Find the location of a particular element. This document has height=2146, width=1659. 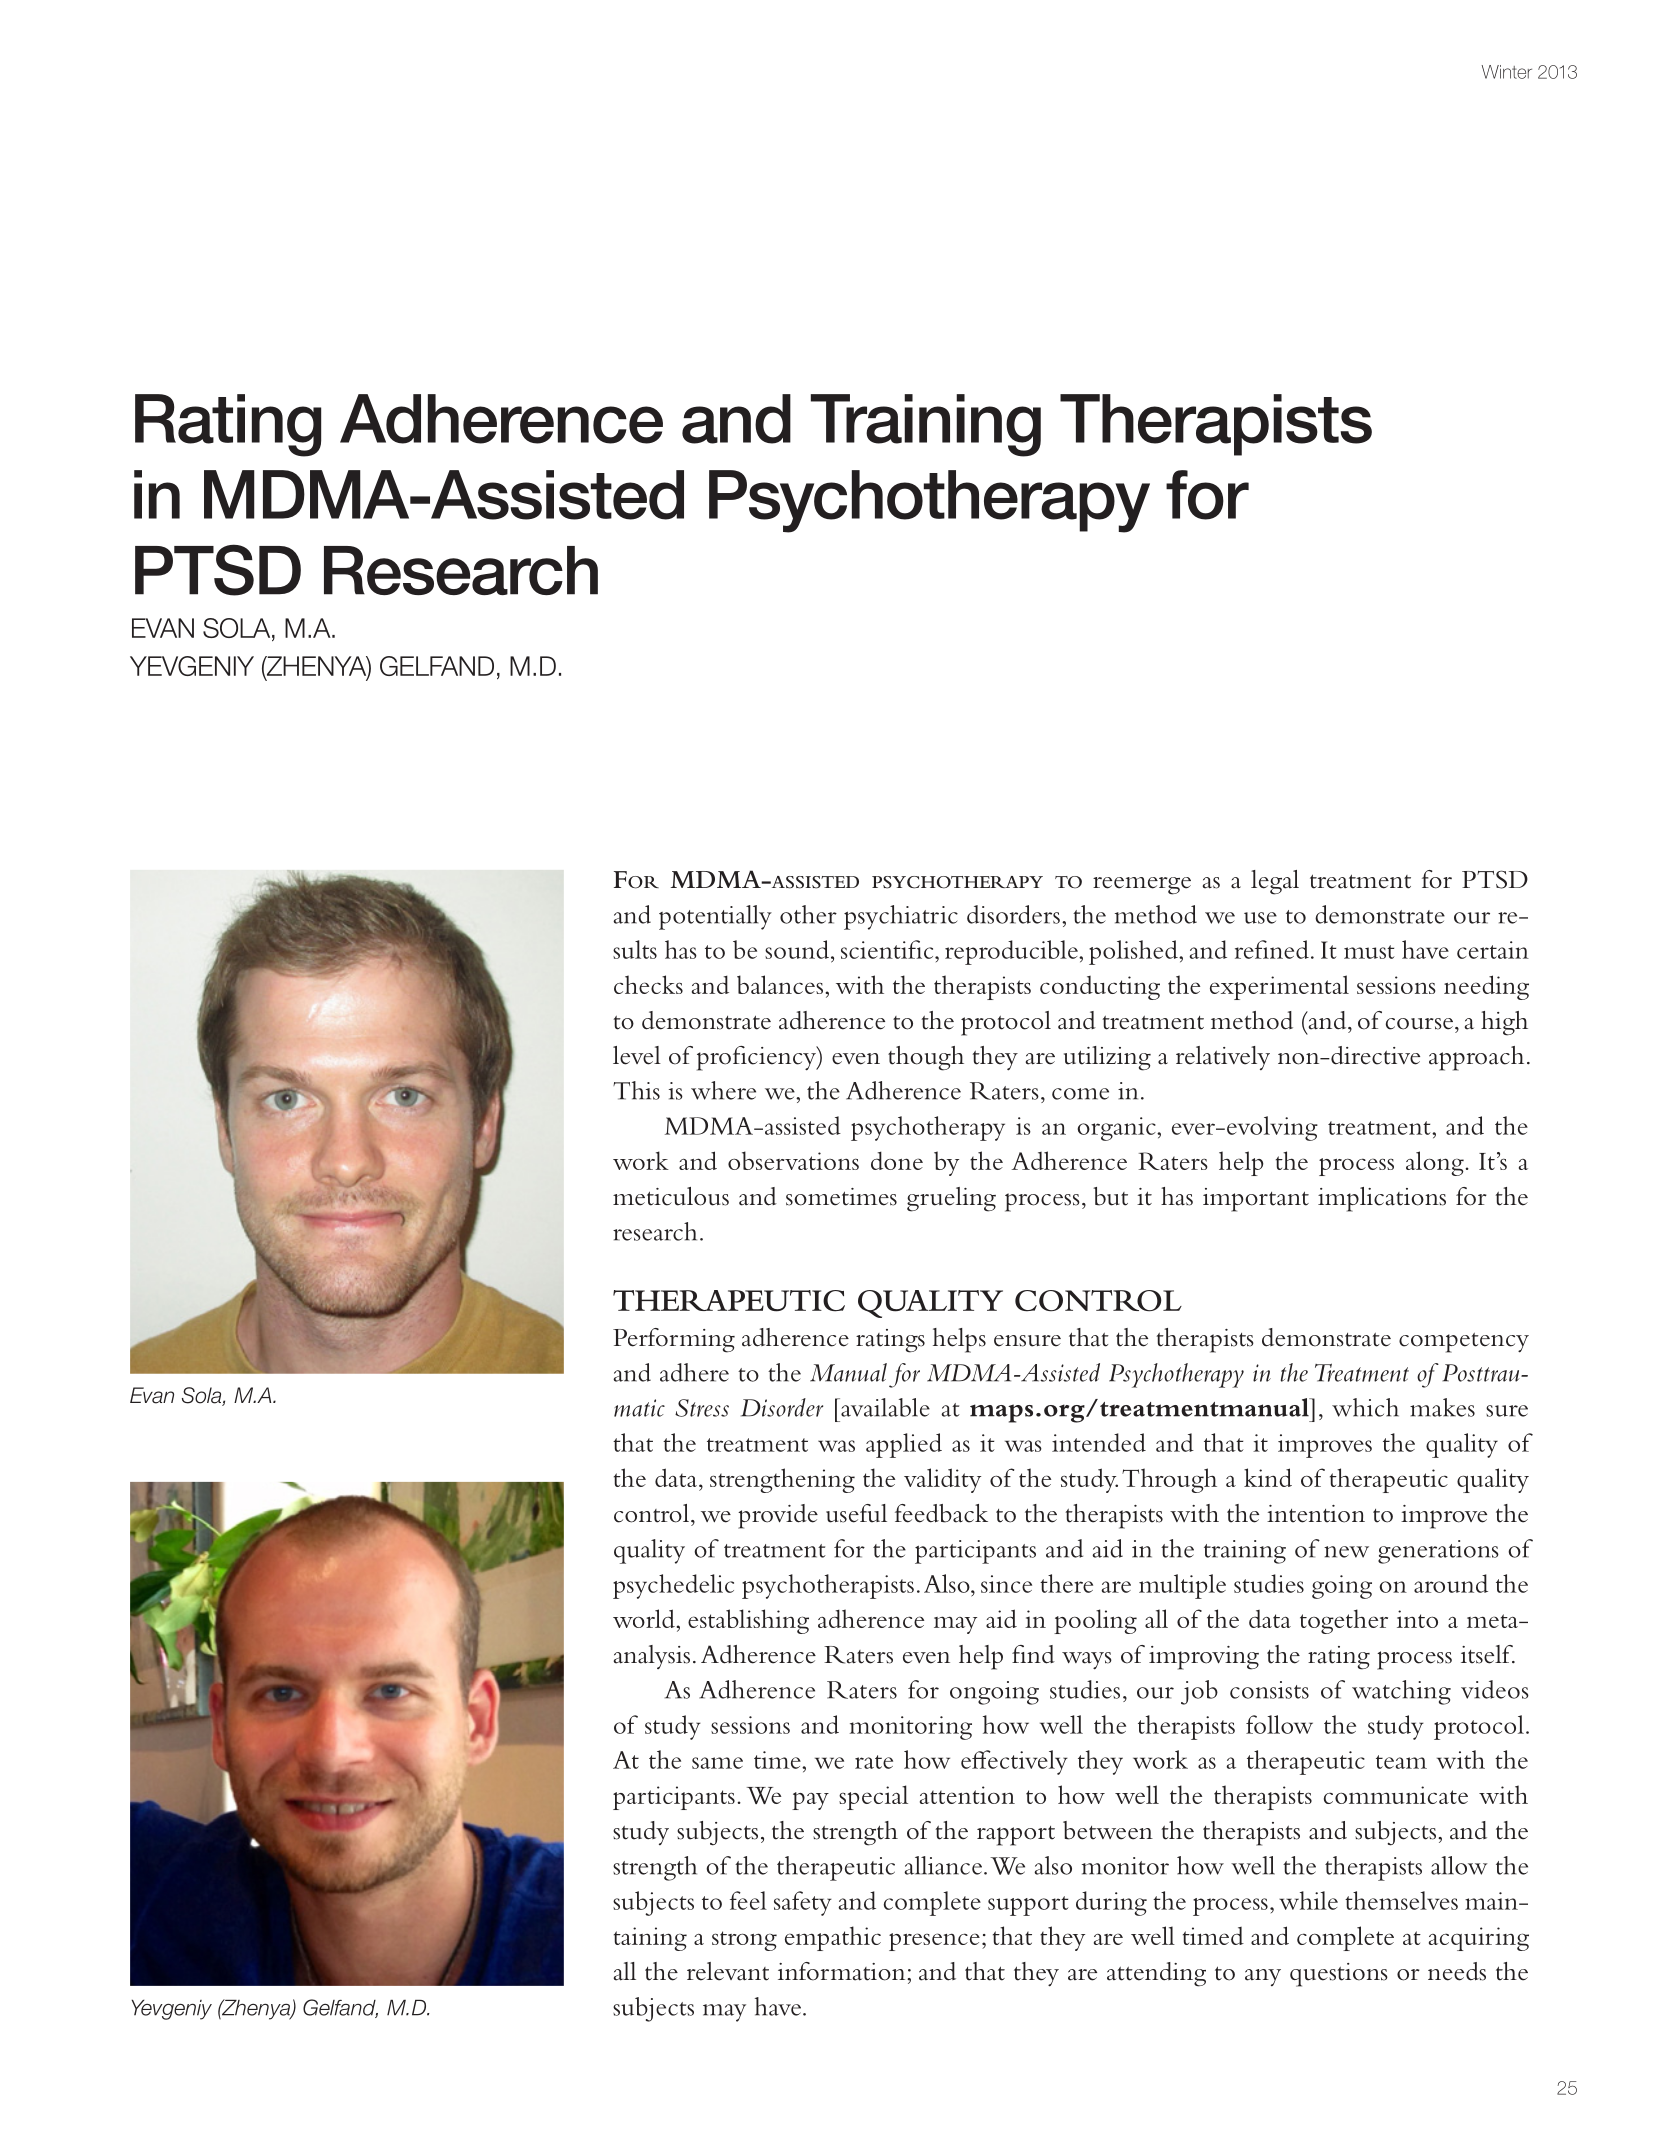

during is located at coordinates (1111, 1903).
